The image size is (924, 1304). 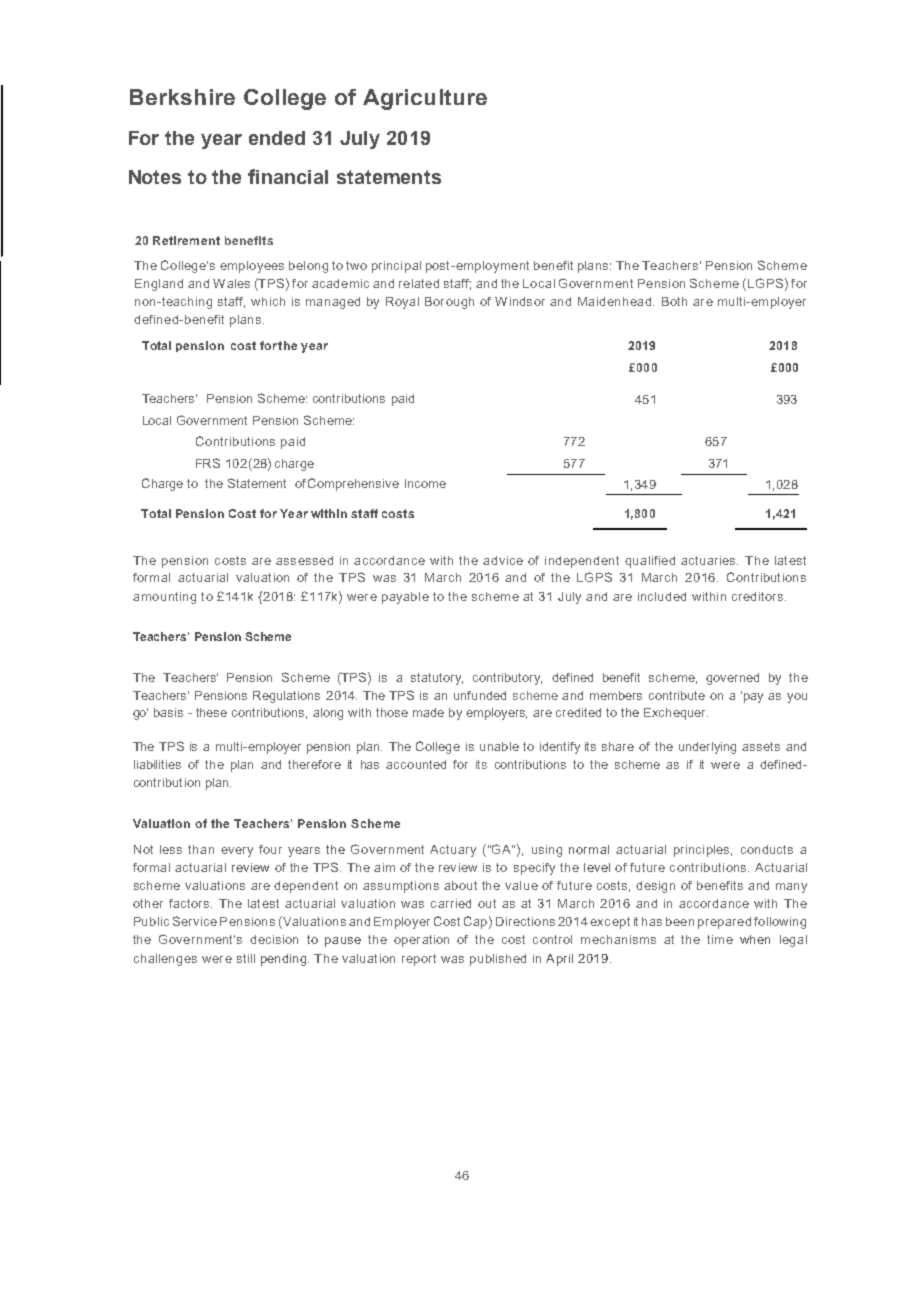 What do you see at coordinates (503, 560) in the document?
I see `advice` at bounding box center [503, 560].
